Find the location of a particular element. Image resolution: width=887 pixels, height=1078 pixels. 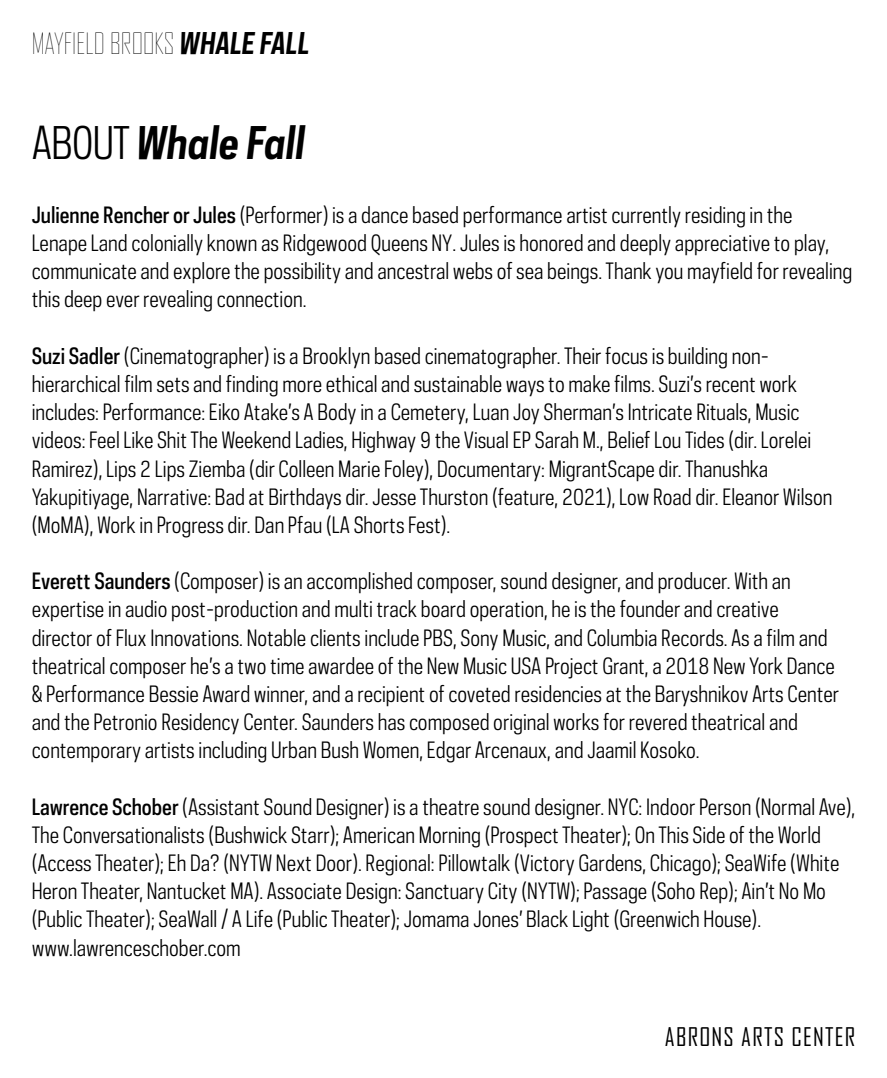

Thurston is located at coordinates (454, 497).
